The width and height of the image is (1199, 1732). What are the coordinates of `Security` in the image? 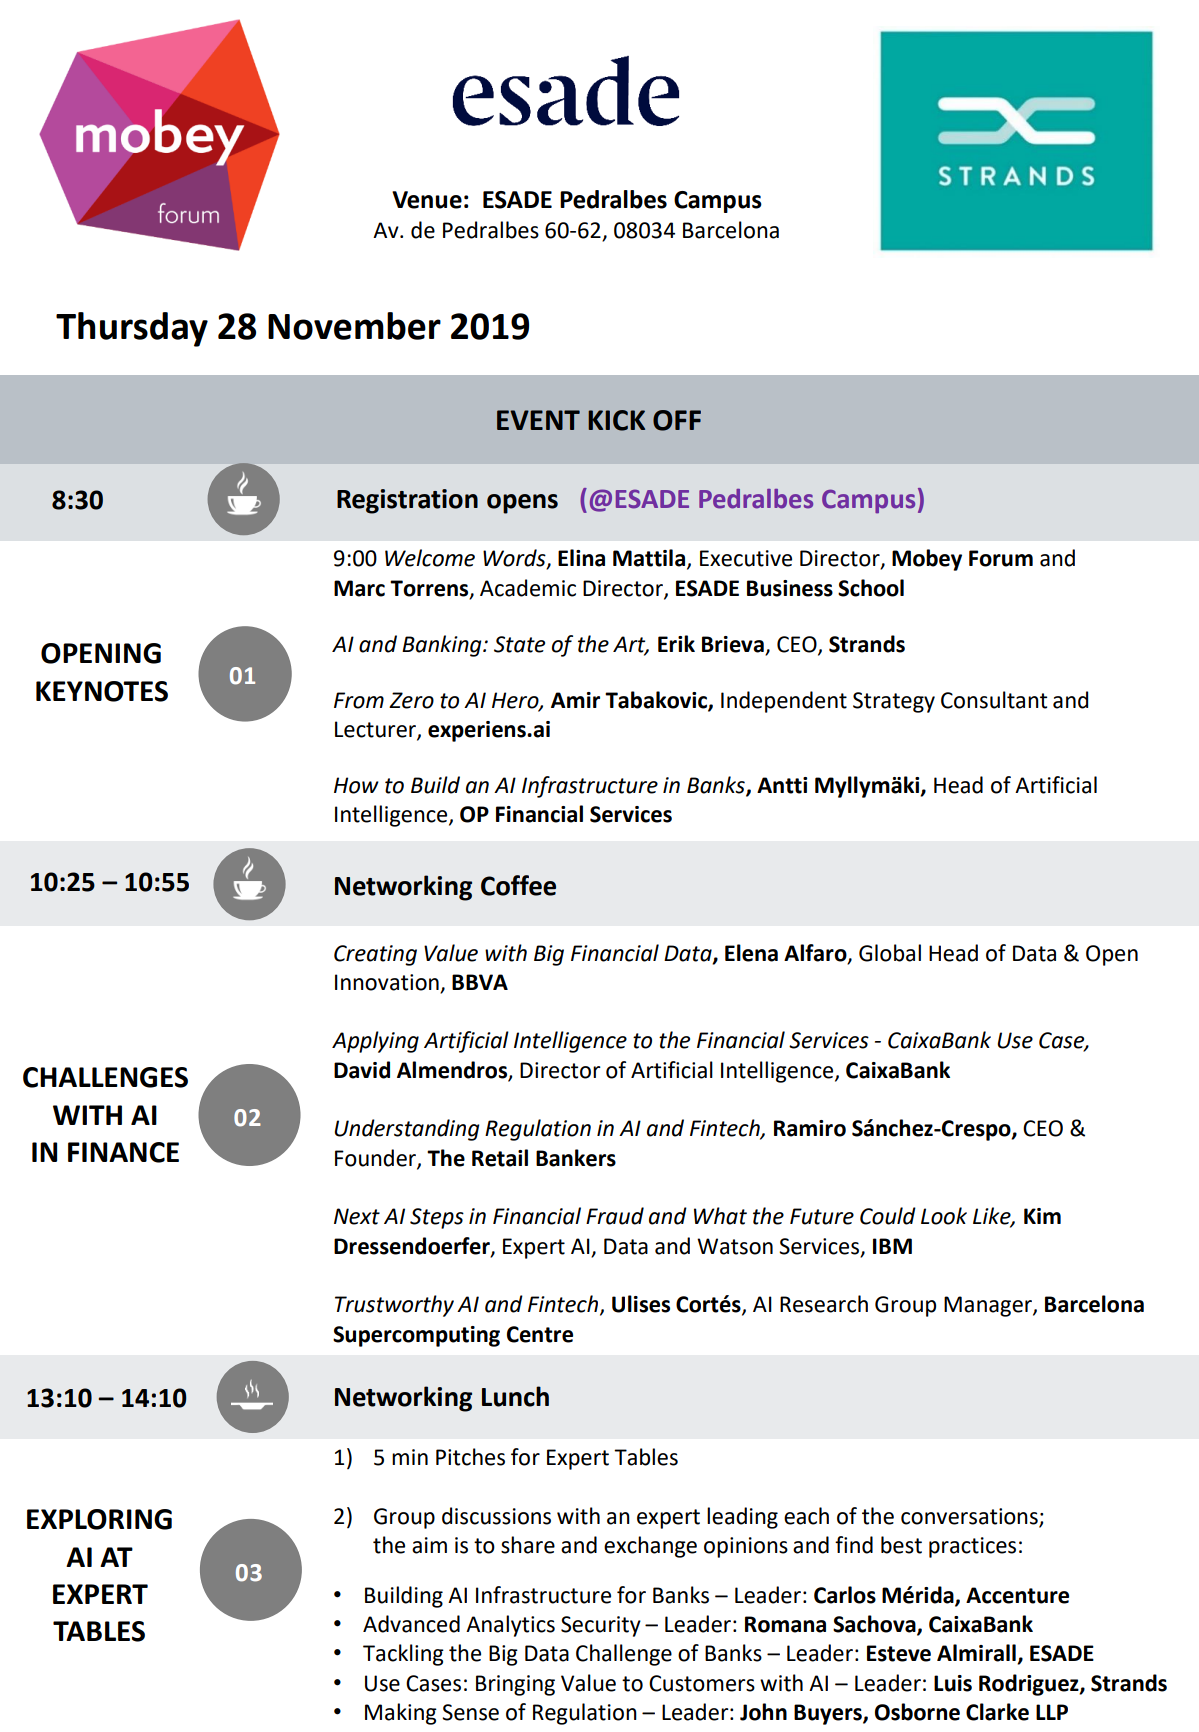 It's located at (601, 1626).
